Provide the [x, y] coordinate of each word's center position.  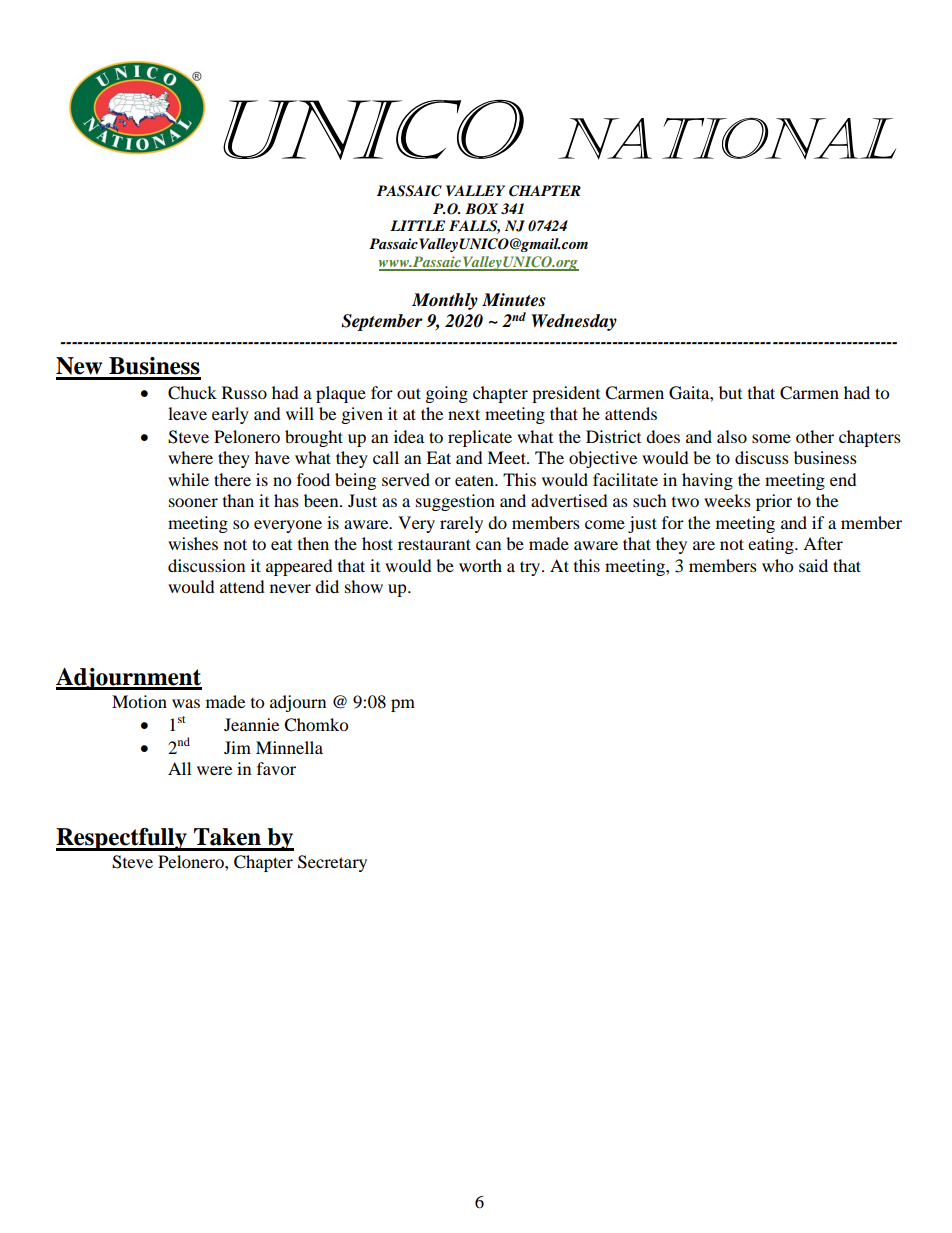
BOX [481, 209]
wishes [193, 543]
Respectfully [122, 839]
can [488, 545]
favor [276, 768]
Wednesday [574, 322]
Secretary [332, 863]
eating [772, 545]
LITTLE [417, 225]
